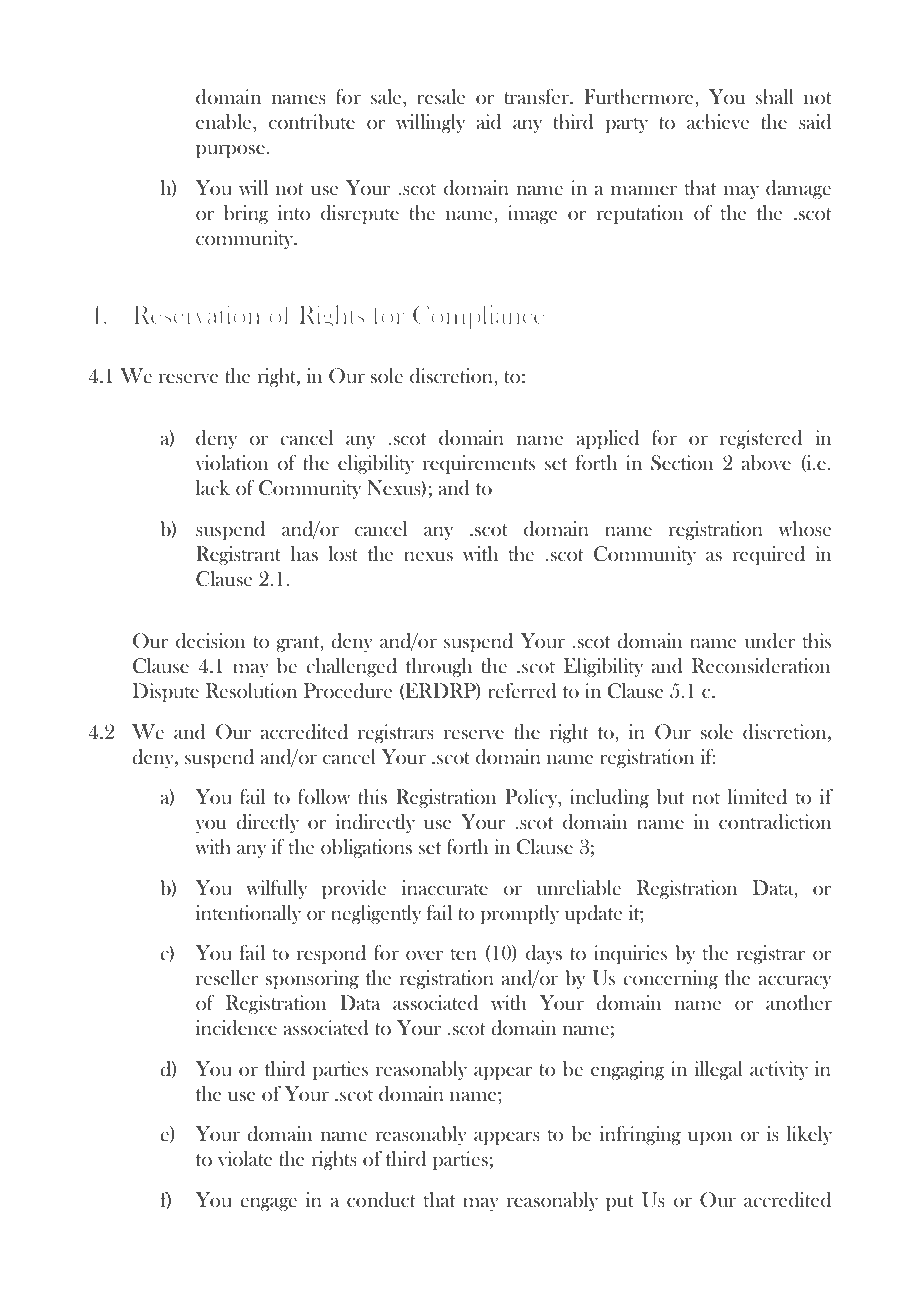 The height and width of the page is (1308, 924). Describe the element at coordinates (795, 982) in the page. I see `accuracy` at that location.
